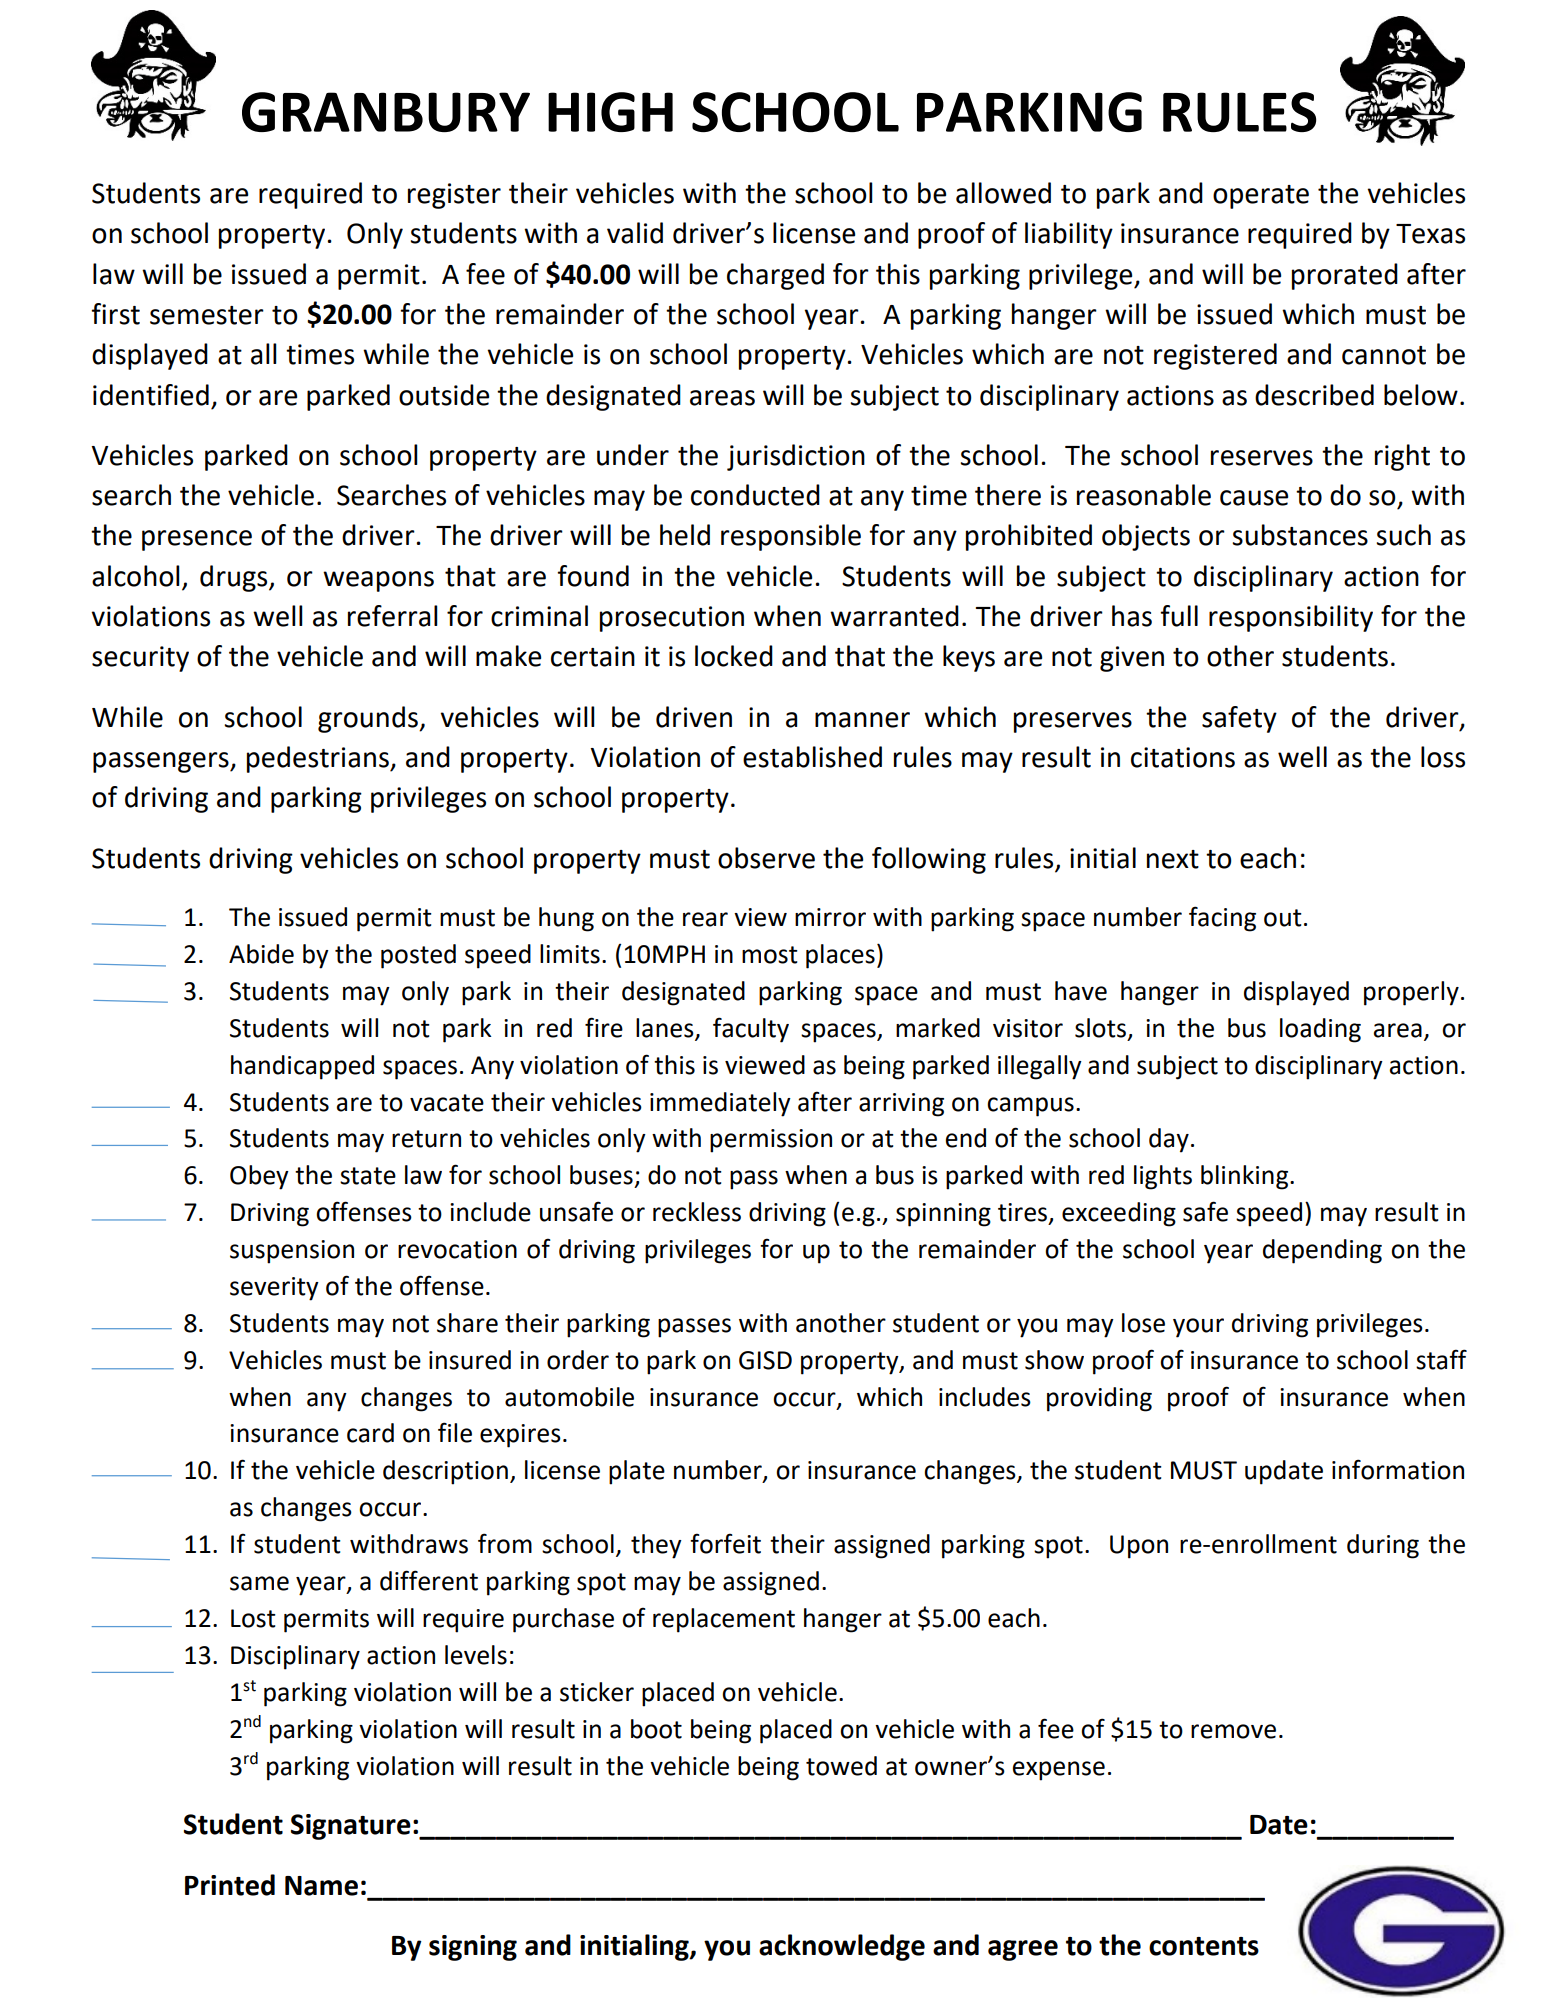 The width and height of the screenshot is (1558, 2016). I want to click on information, so click(1398, 1469).
